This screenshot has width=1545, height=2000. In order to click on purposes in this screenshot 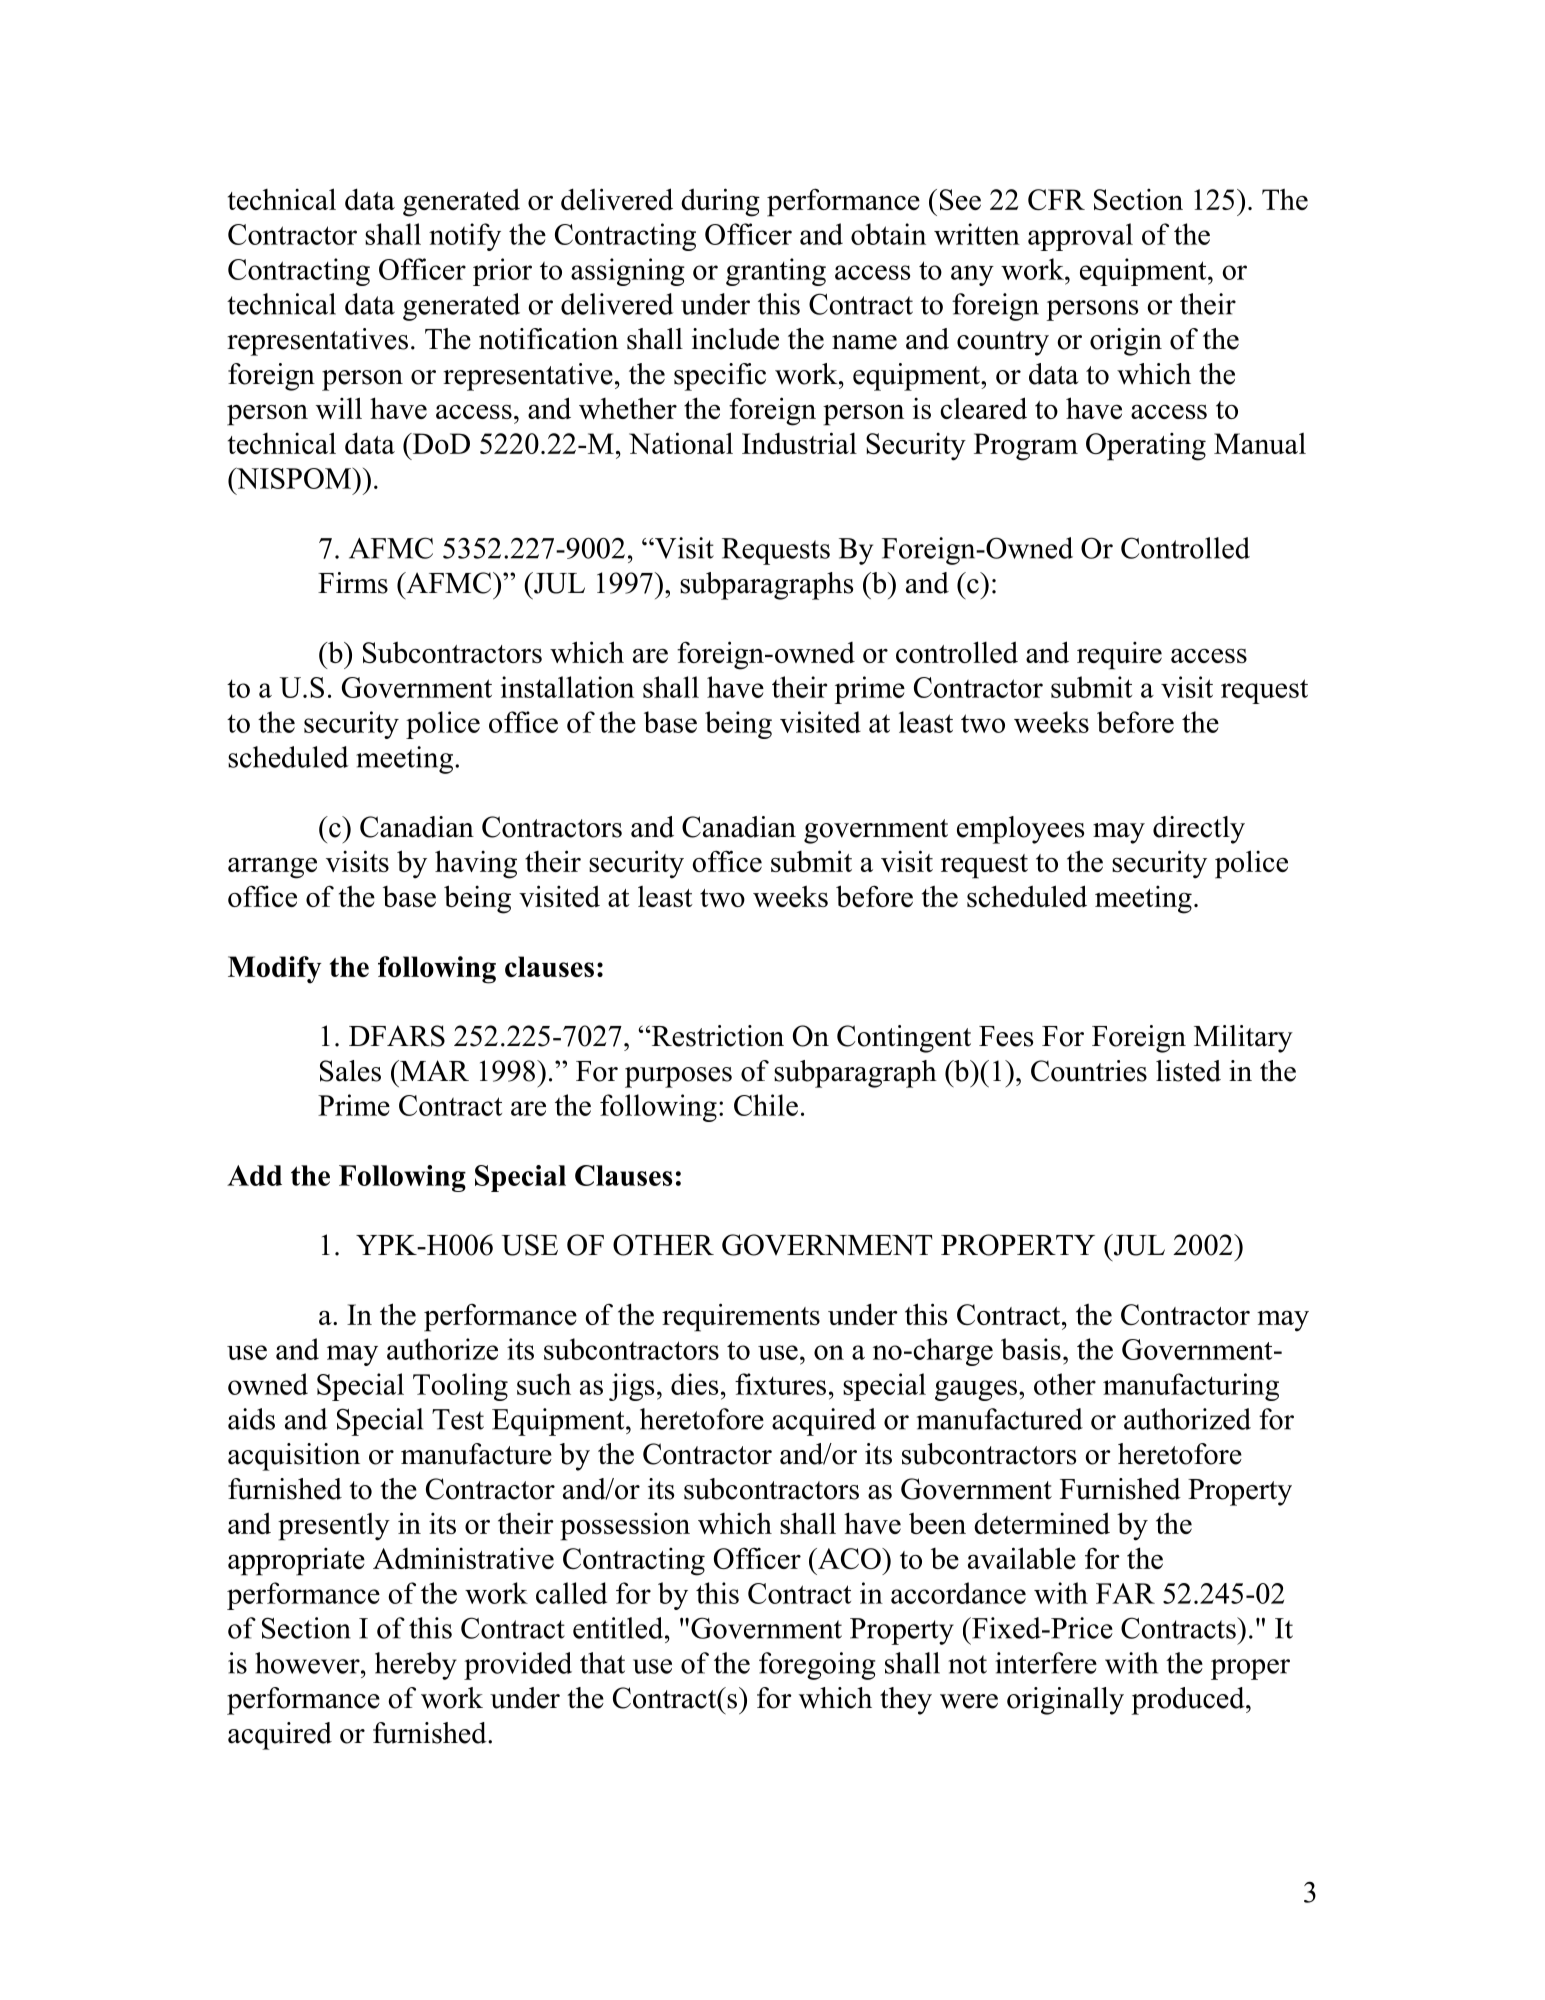, I will do `click(678, 1077)`.
